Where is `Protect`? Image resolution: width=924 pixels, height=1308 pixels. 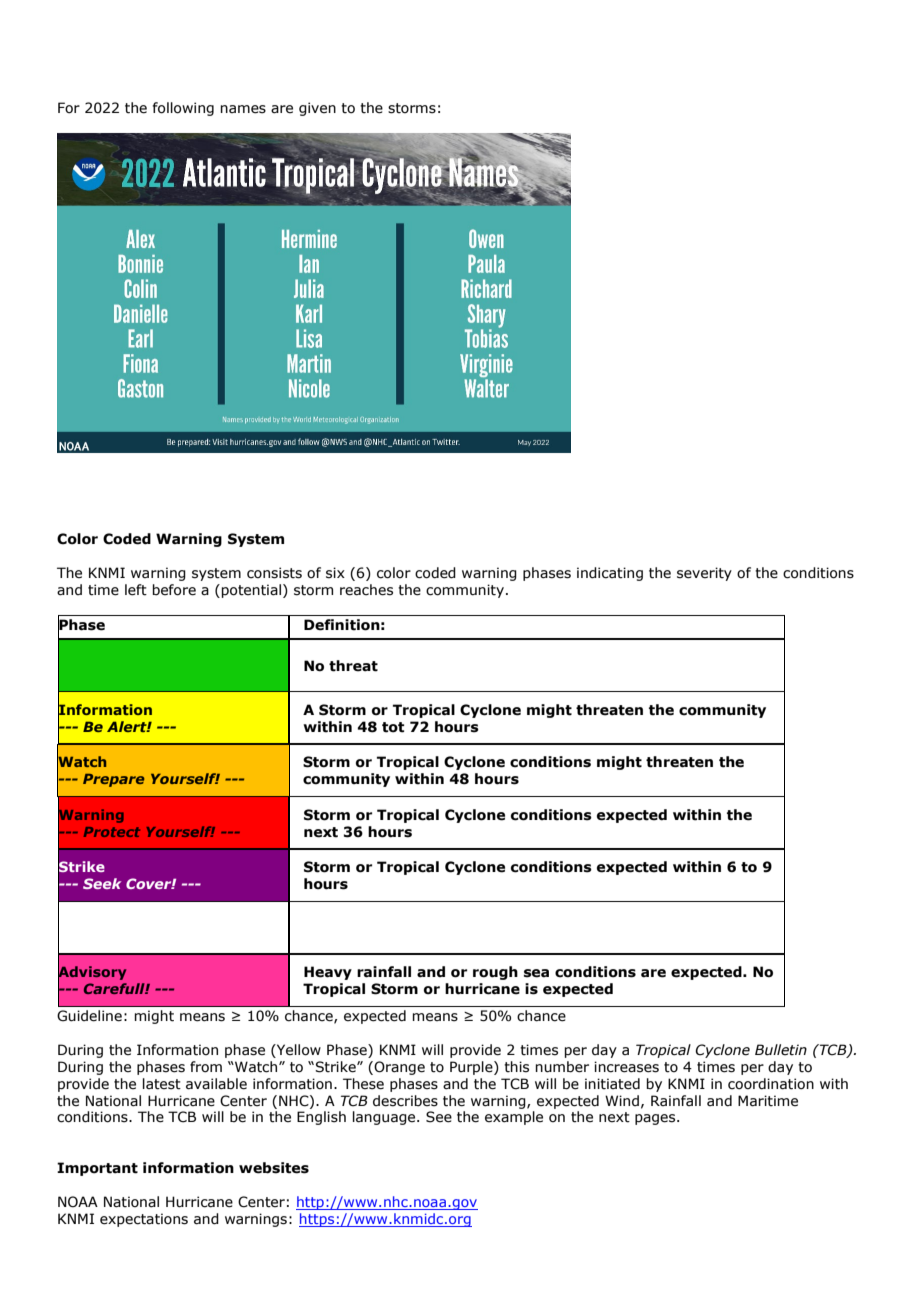 Protect is located at coordinates (112, 832).
